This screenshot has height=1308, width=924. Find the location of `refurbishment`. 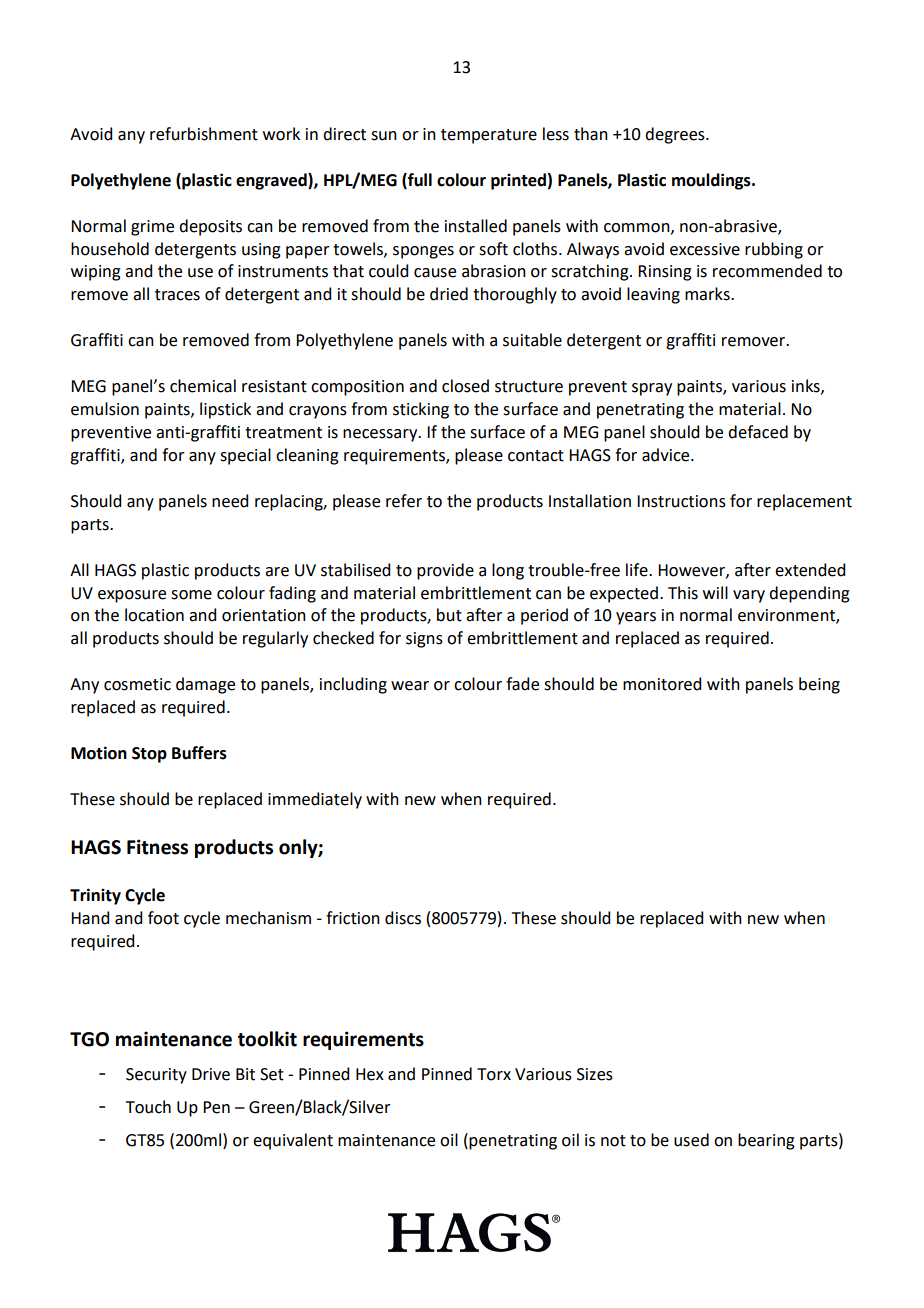

refurbishment is located at coordinates (204, 134).
